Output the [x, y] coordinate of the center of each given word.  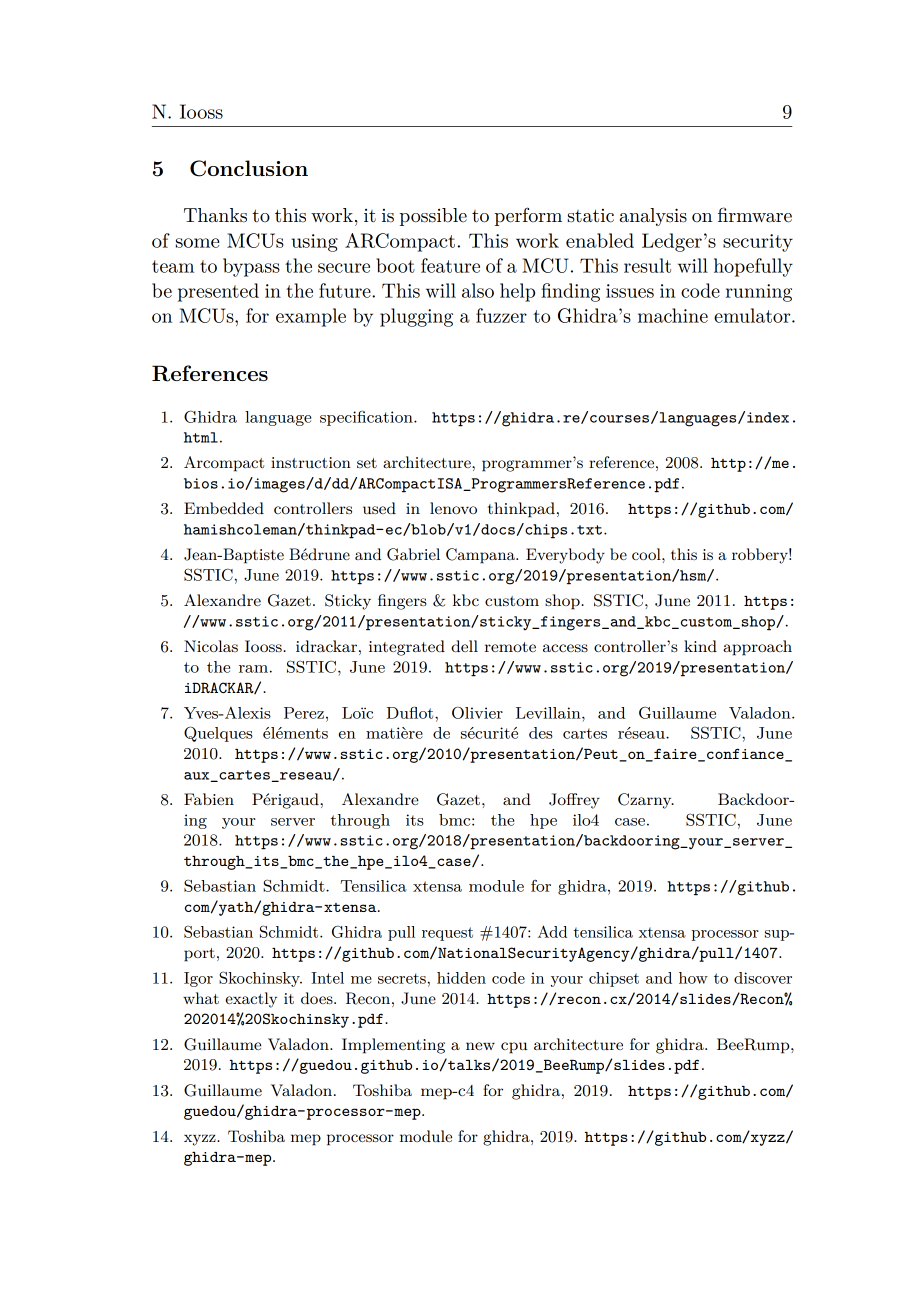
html [201, 437]
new [480, 1046]
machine [673, 315]
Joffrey [574, 801]
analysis [653, 217]
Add [552, 931]
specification [367, 418]
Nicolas [211, 646]
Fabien [209, 799]
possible [433, 217]
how [693, 978]
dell [464, 646]
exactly [251, 1000]
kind [700, 646]
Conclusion [249, 168]
